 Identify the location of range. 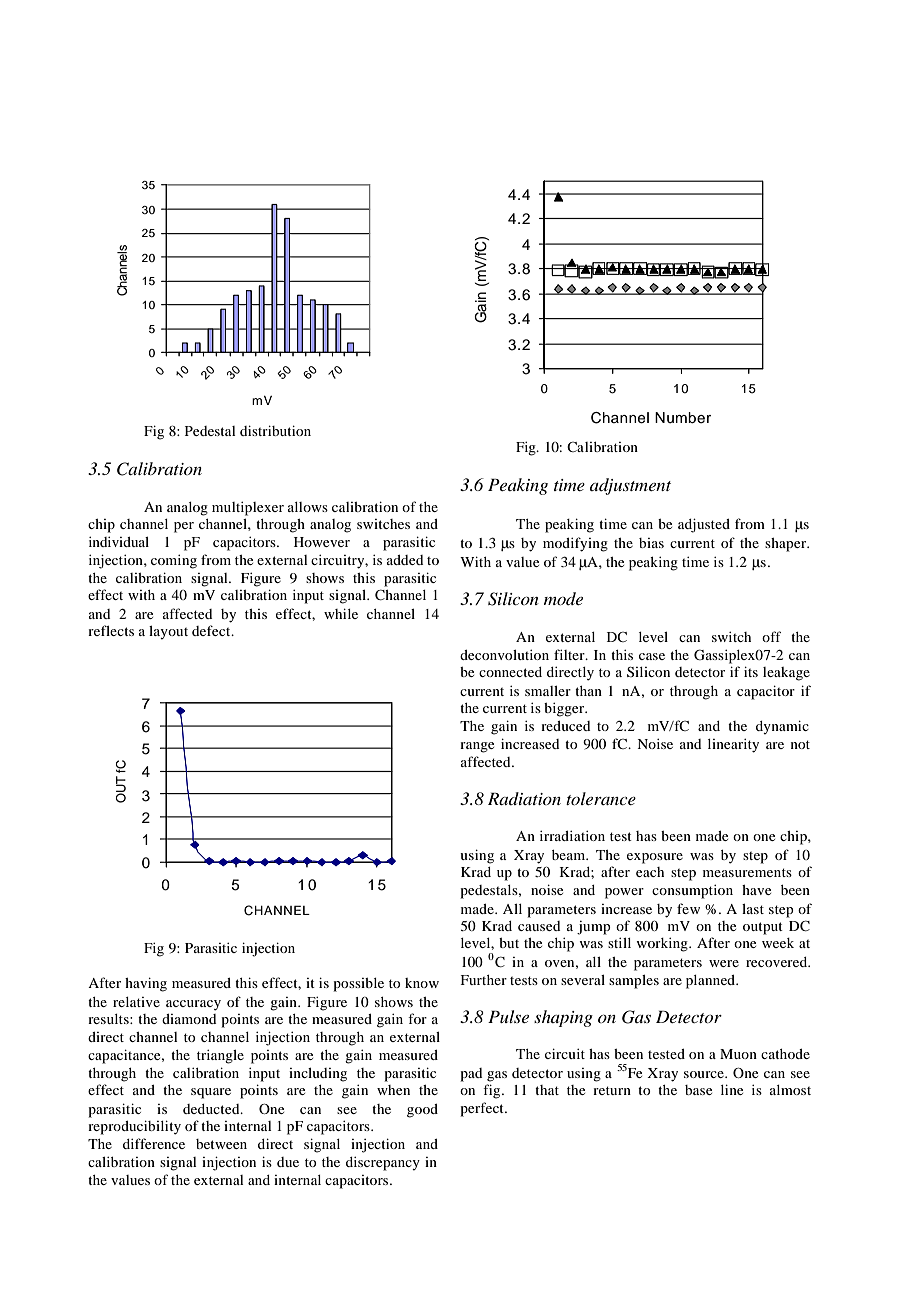
(477, 747).
